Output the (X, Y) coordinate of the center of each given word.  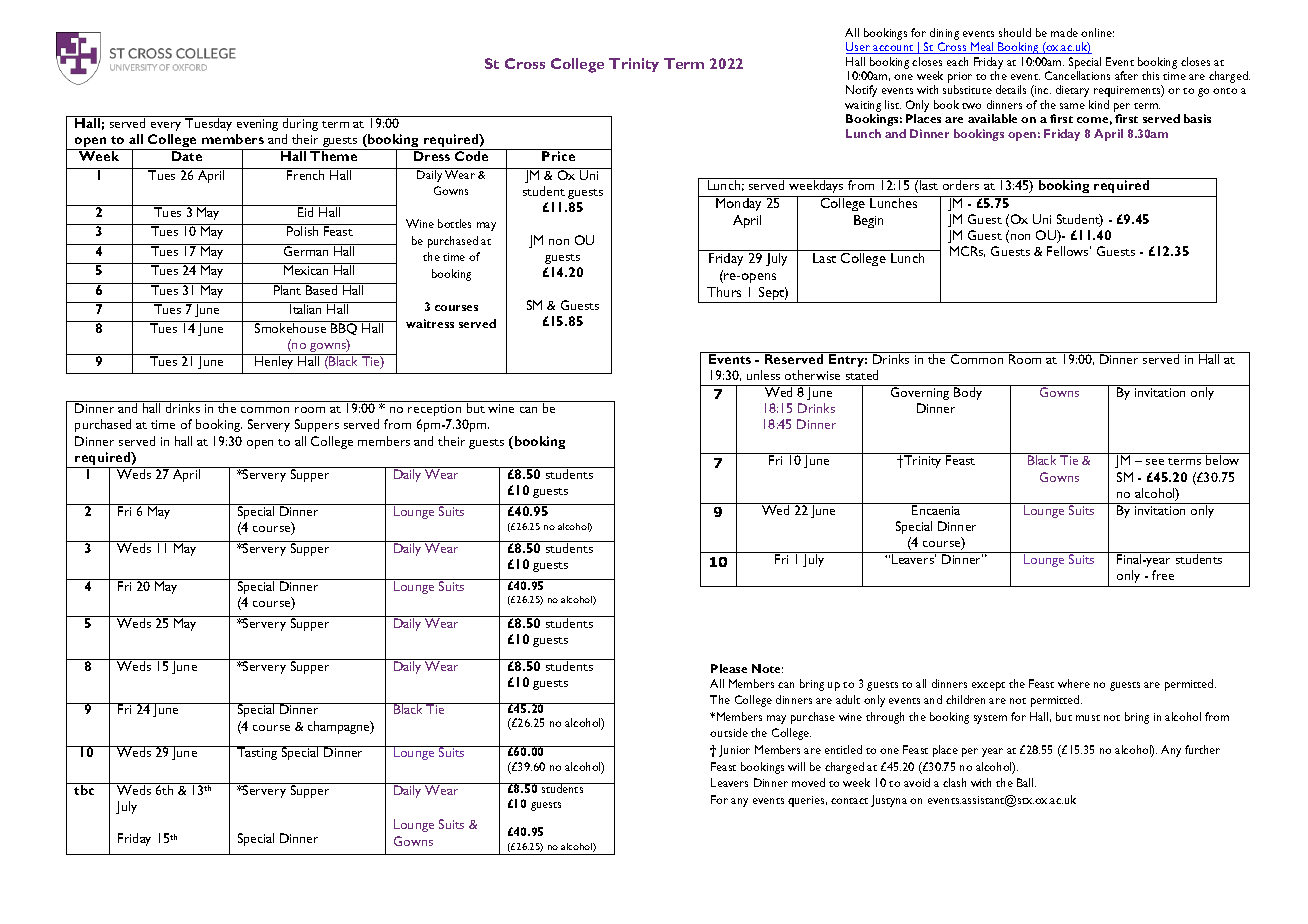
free (1163, 575)
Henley (274, 361)
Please (729, 668)
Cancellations (1077, 75)
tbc (85, 789)
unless (763, 375)
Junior (734, 751)
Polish (303, 230)
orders (961, 184)
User (859, 48)
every (166, 126)
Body (968, 392)
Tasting (257, 753)
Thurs (724, 292)
